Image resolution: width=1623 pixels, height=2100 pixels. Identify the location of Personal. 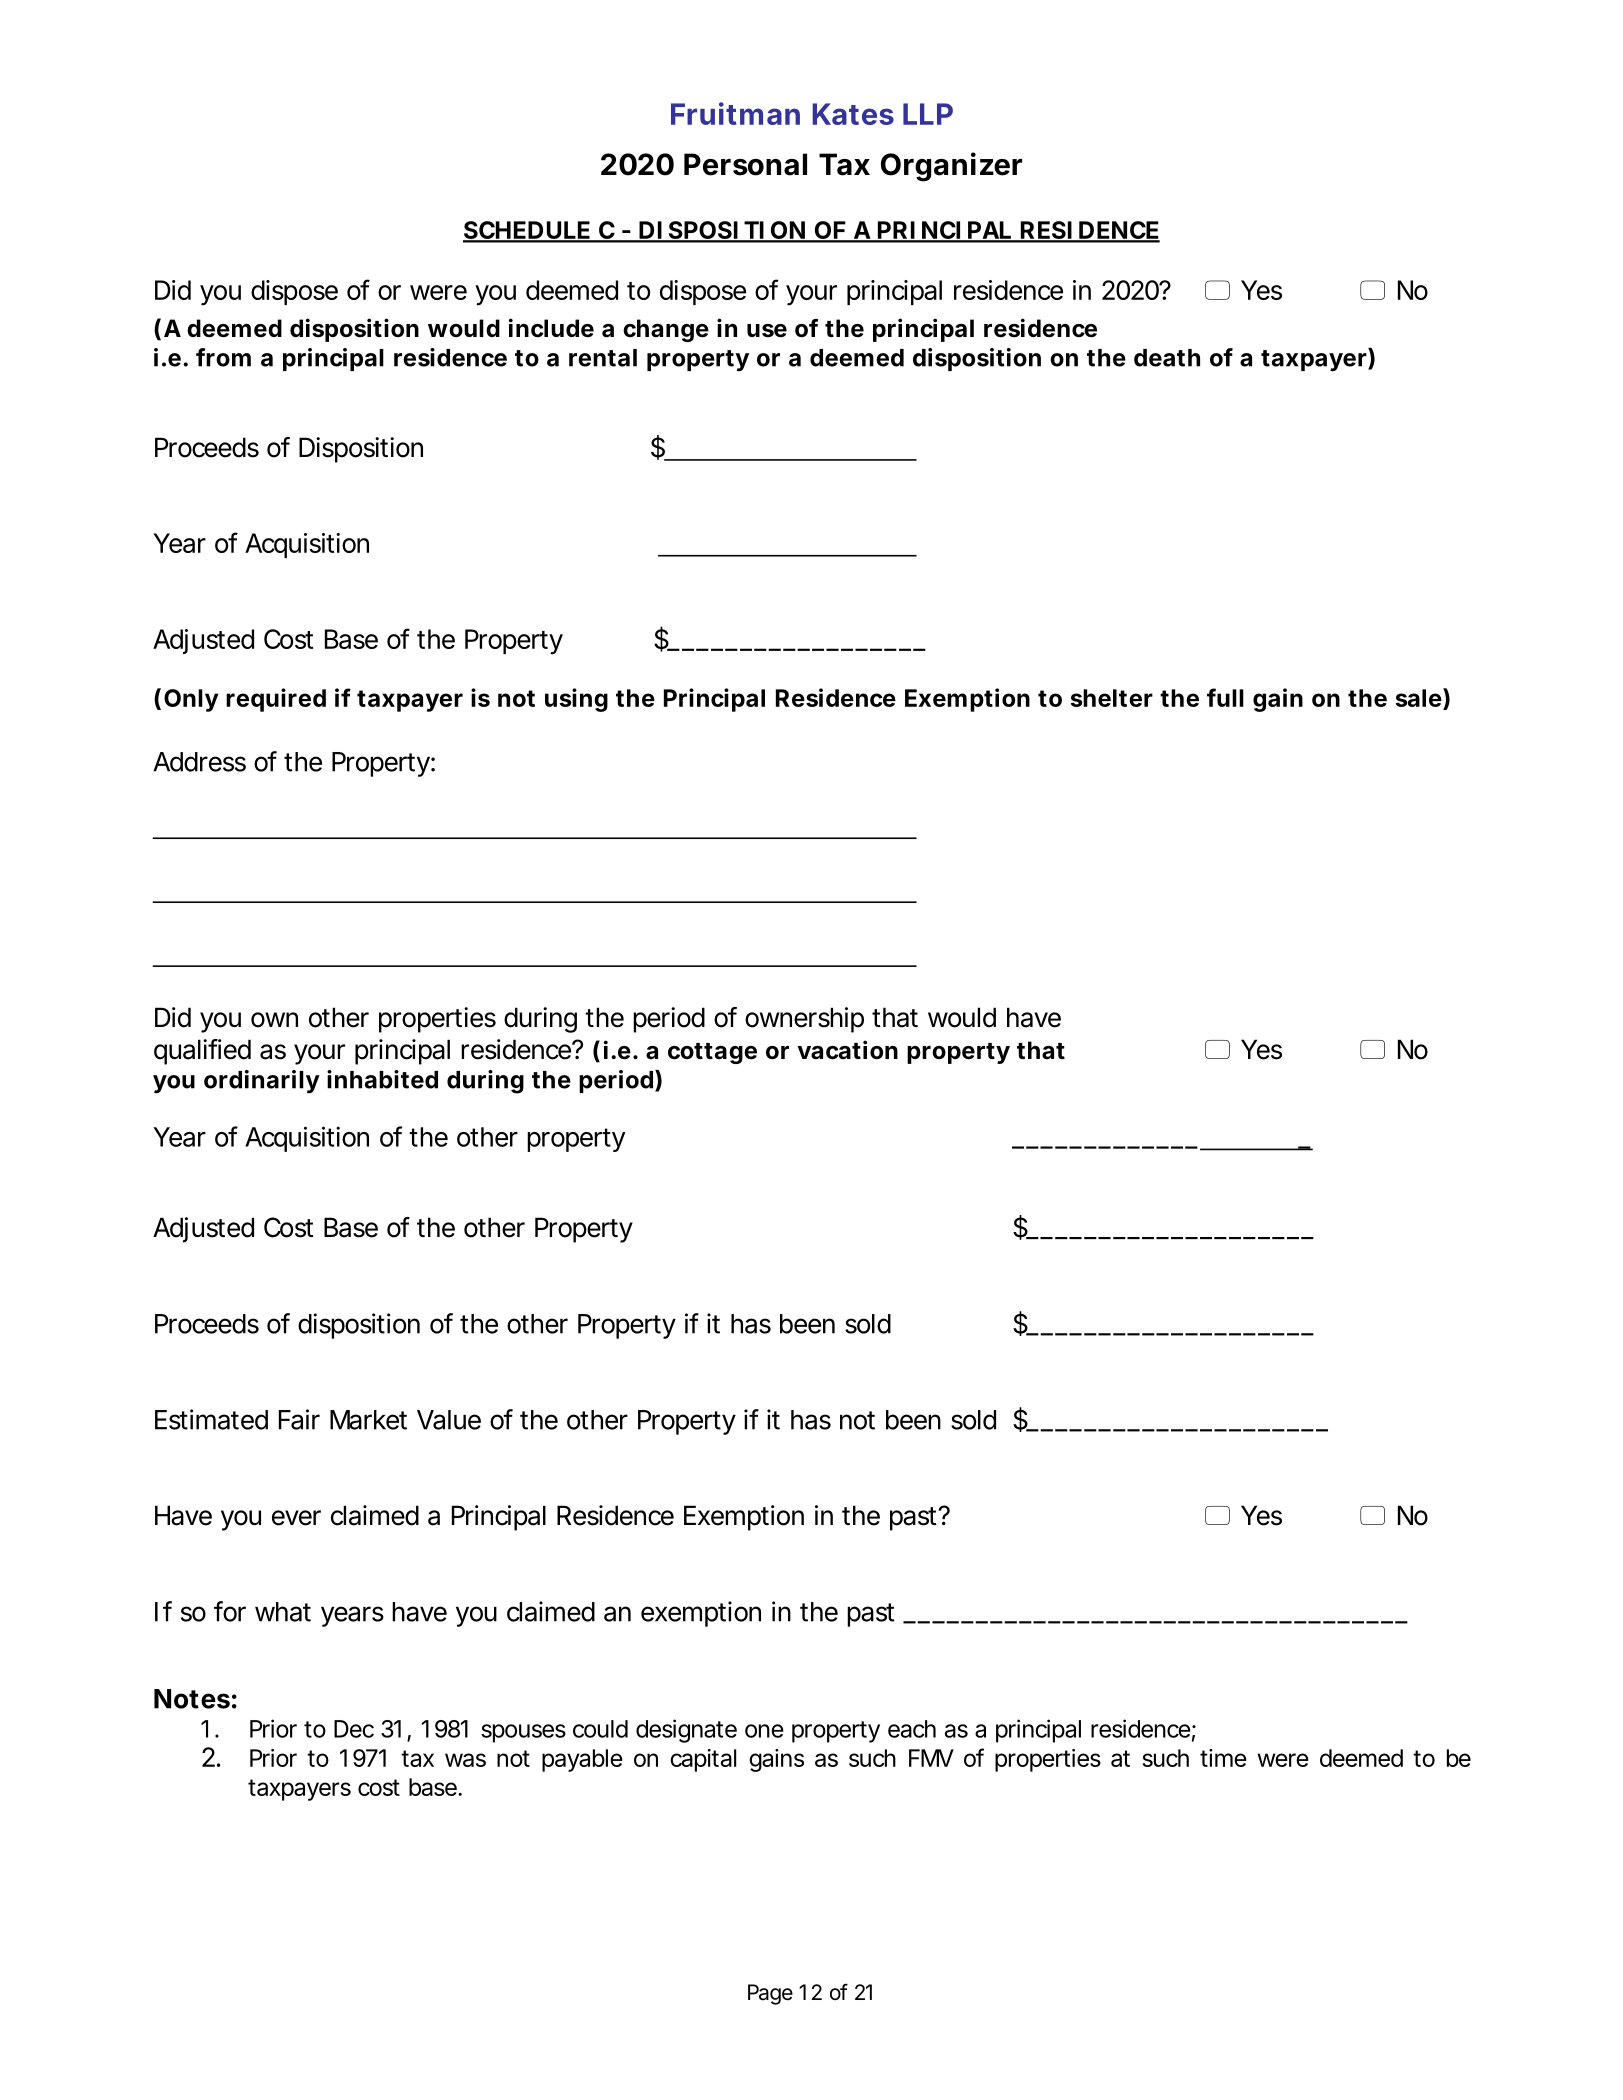
(745, 164).
